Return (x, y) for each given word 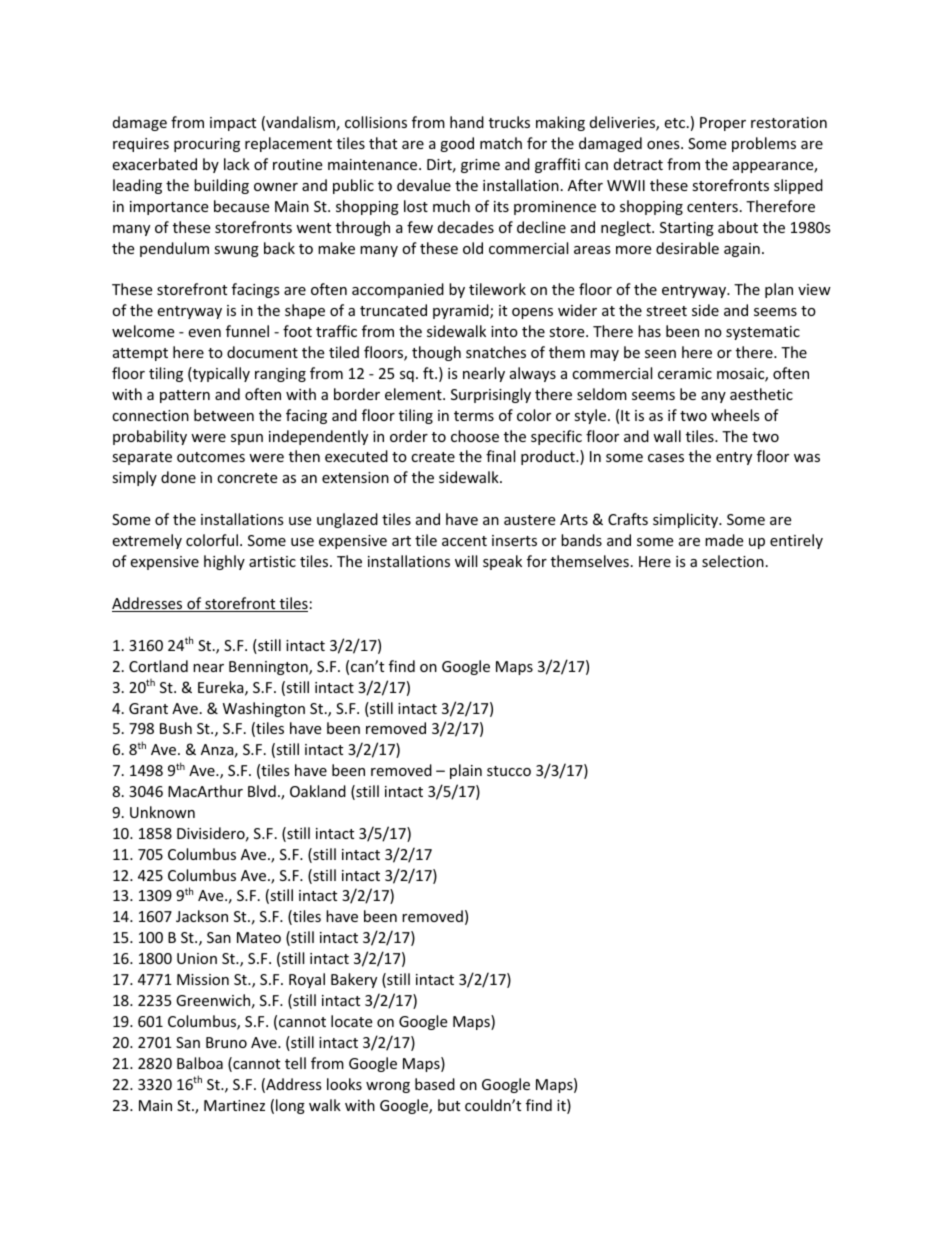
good (457, 144)
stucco (509, 771)
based (435, 1084)
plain (466, 771)
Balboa (200, 1063)
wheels (735, 415)
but (449, 1105)
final (500, 456)
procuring (207, 145)
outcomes (211, 457)
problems (764, 144)
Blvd (262, 791)
